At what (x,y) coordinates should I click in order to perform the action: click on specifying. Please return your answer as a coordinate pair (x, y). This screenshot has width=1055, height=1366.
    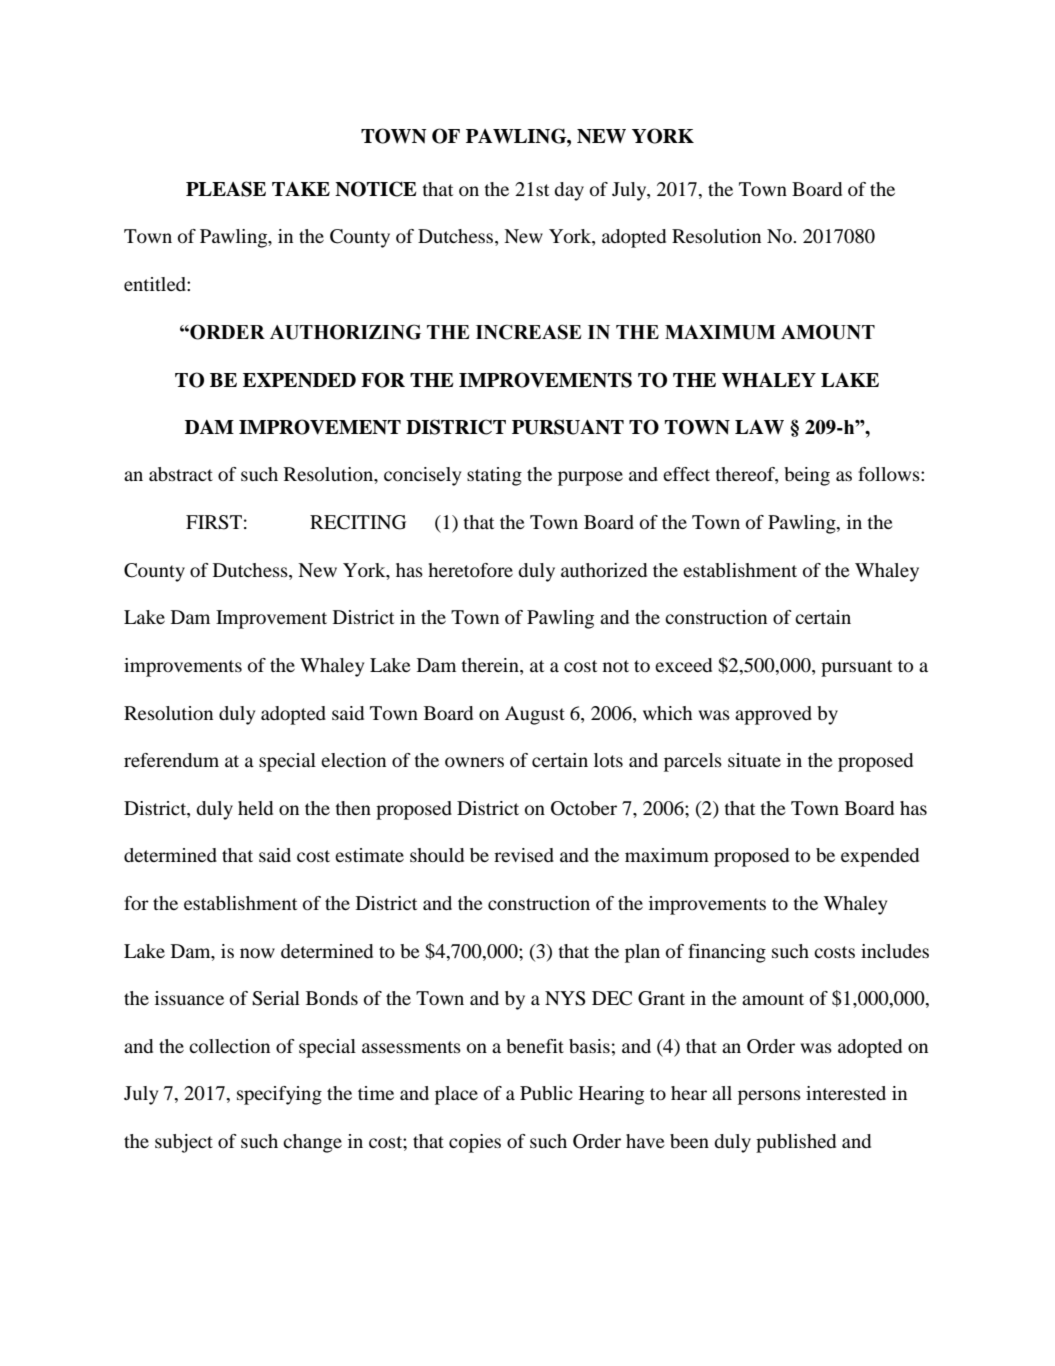
    Looking at the image, I should click on (279, 1095).
